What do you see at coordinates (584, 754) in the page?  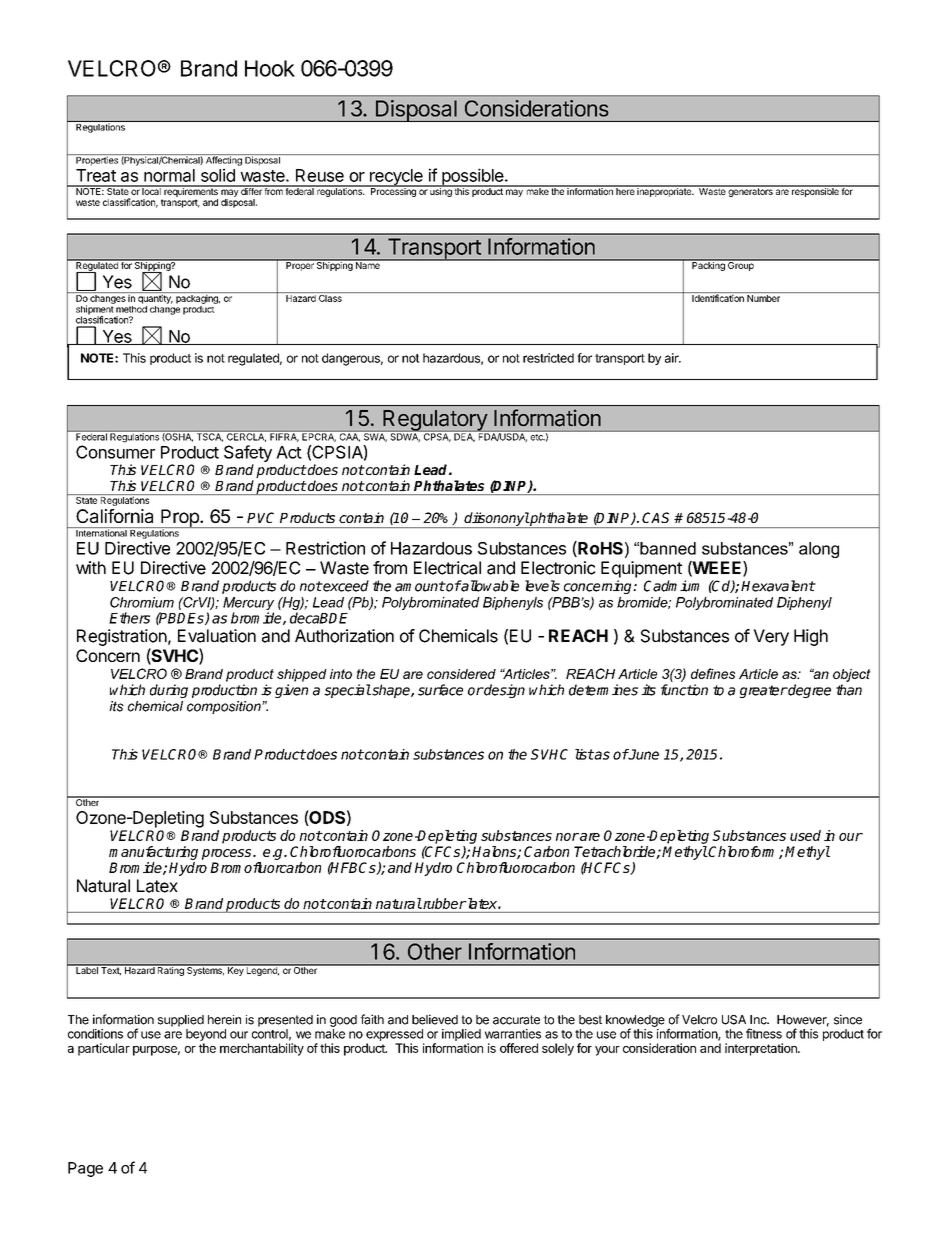 I see `list` at bounding box center [584, 754].
